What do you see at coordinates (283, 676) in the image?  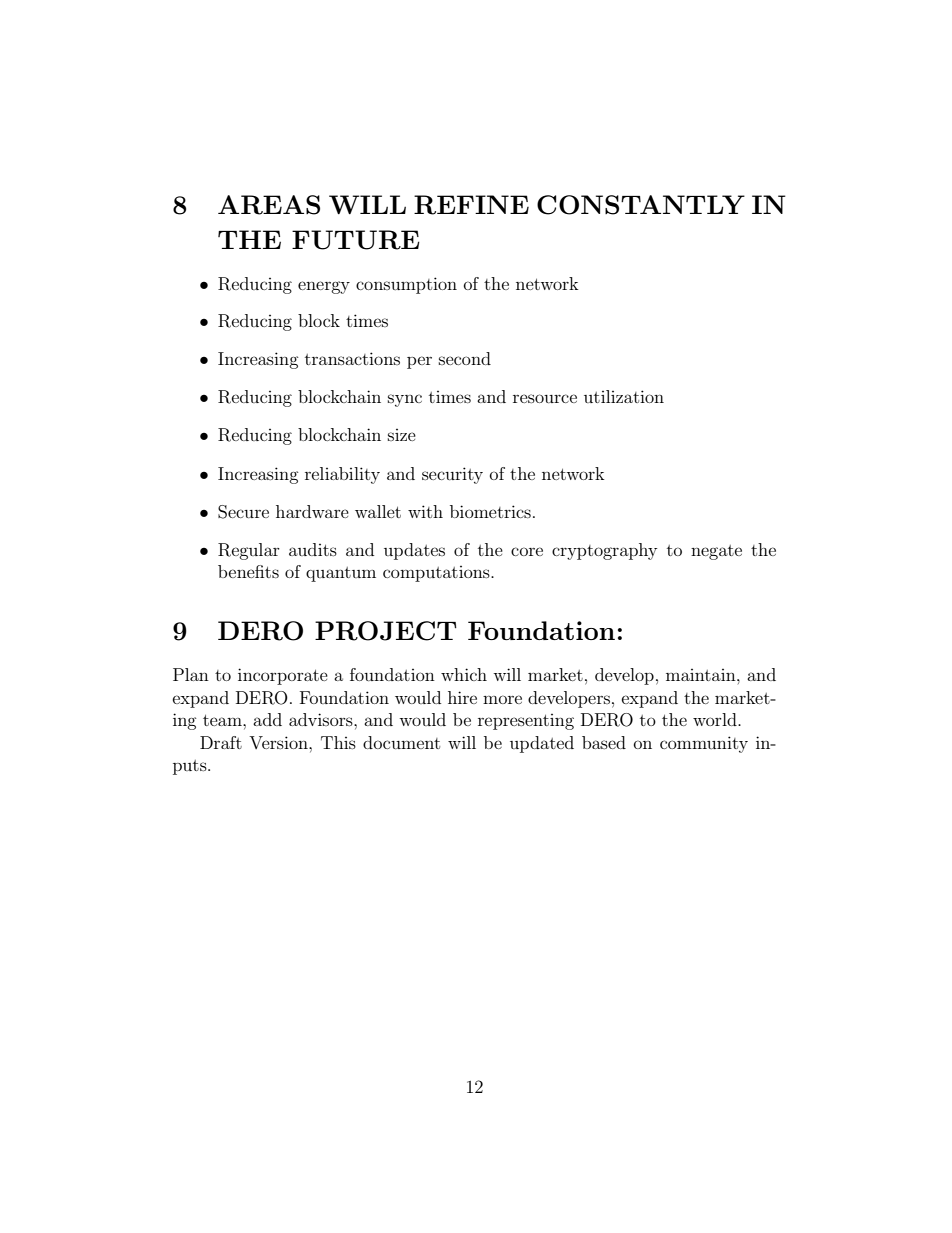 I see `incorporate` at bounding box center [283, 676].
